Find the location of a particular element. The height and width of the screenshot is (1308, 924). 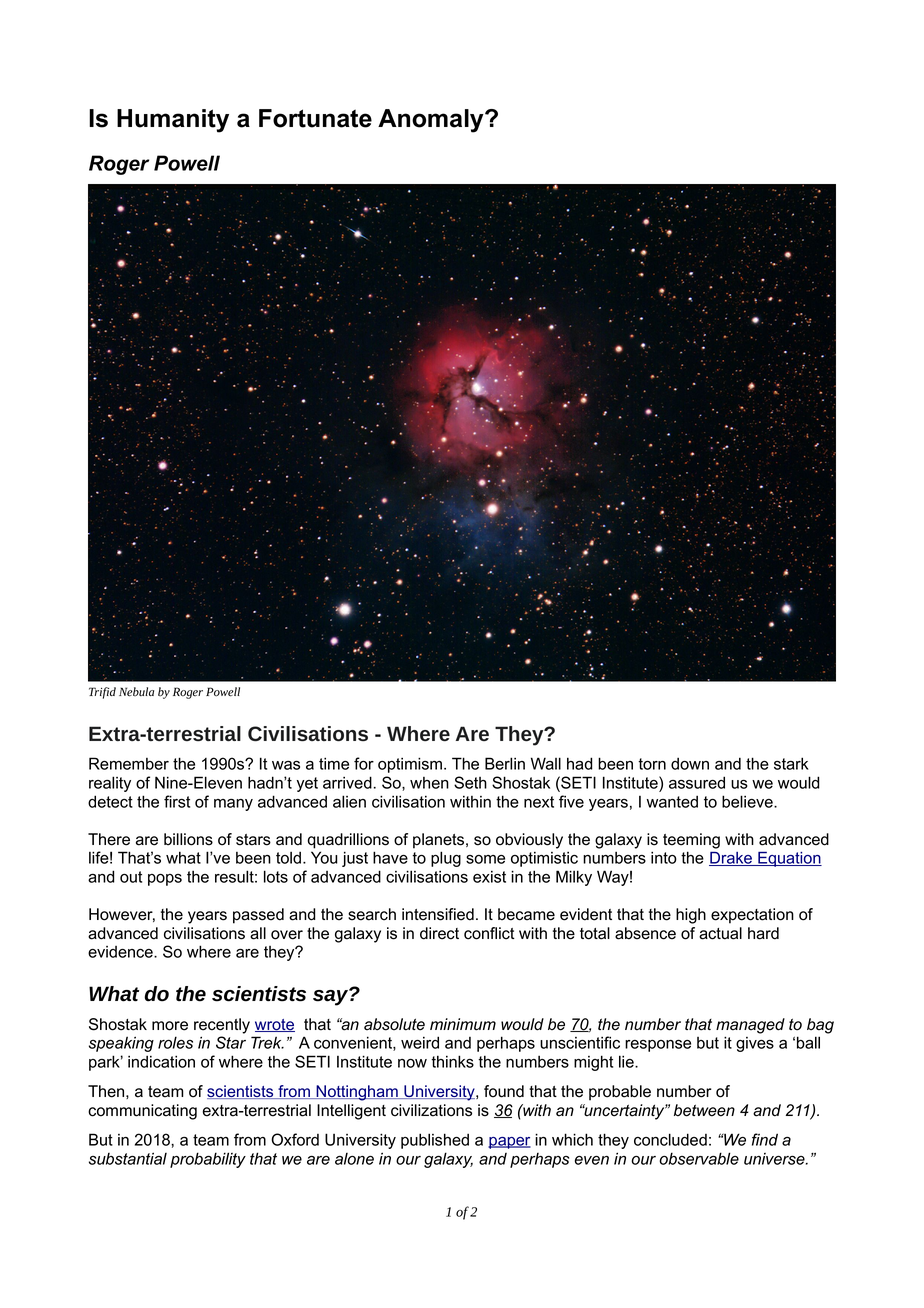

published is located at coordinates (435, 1141).
